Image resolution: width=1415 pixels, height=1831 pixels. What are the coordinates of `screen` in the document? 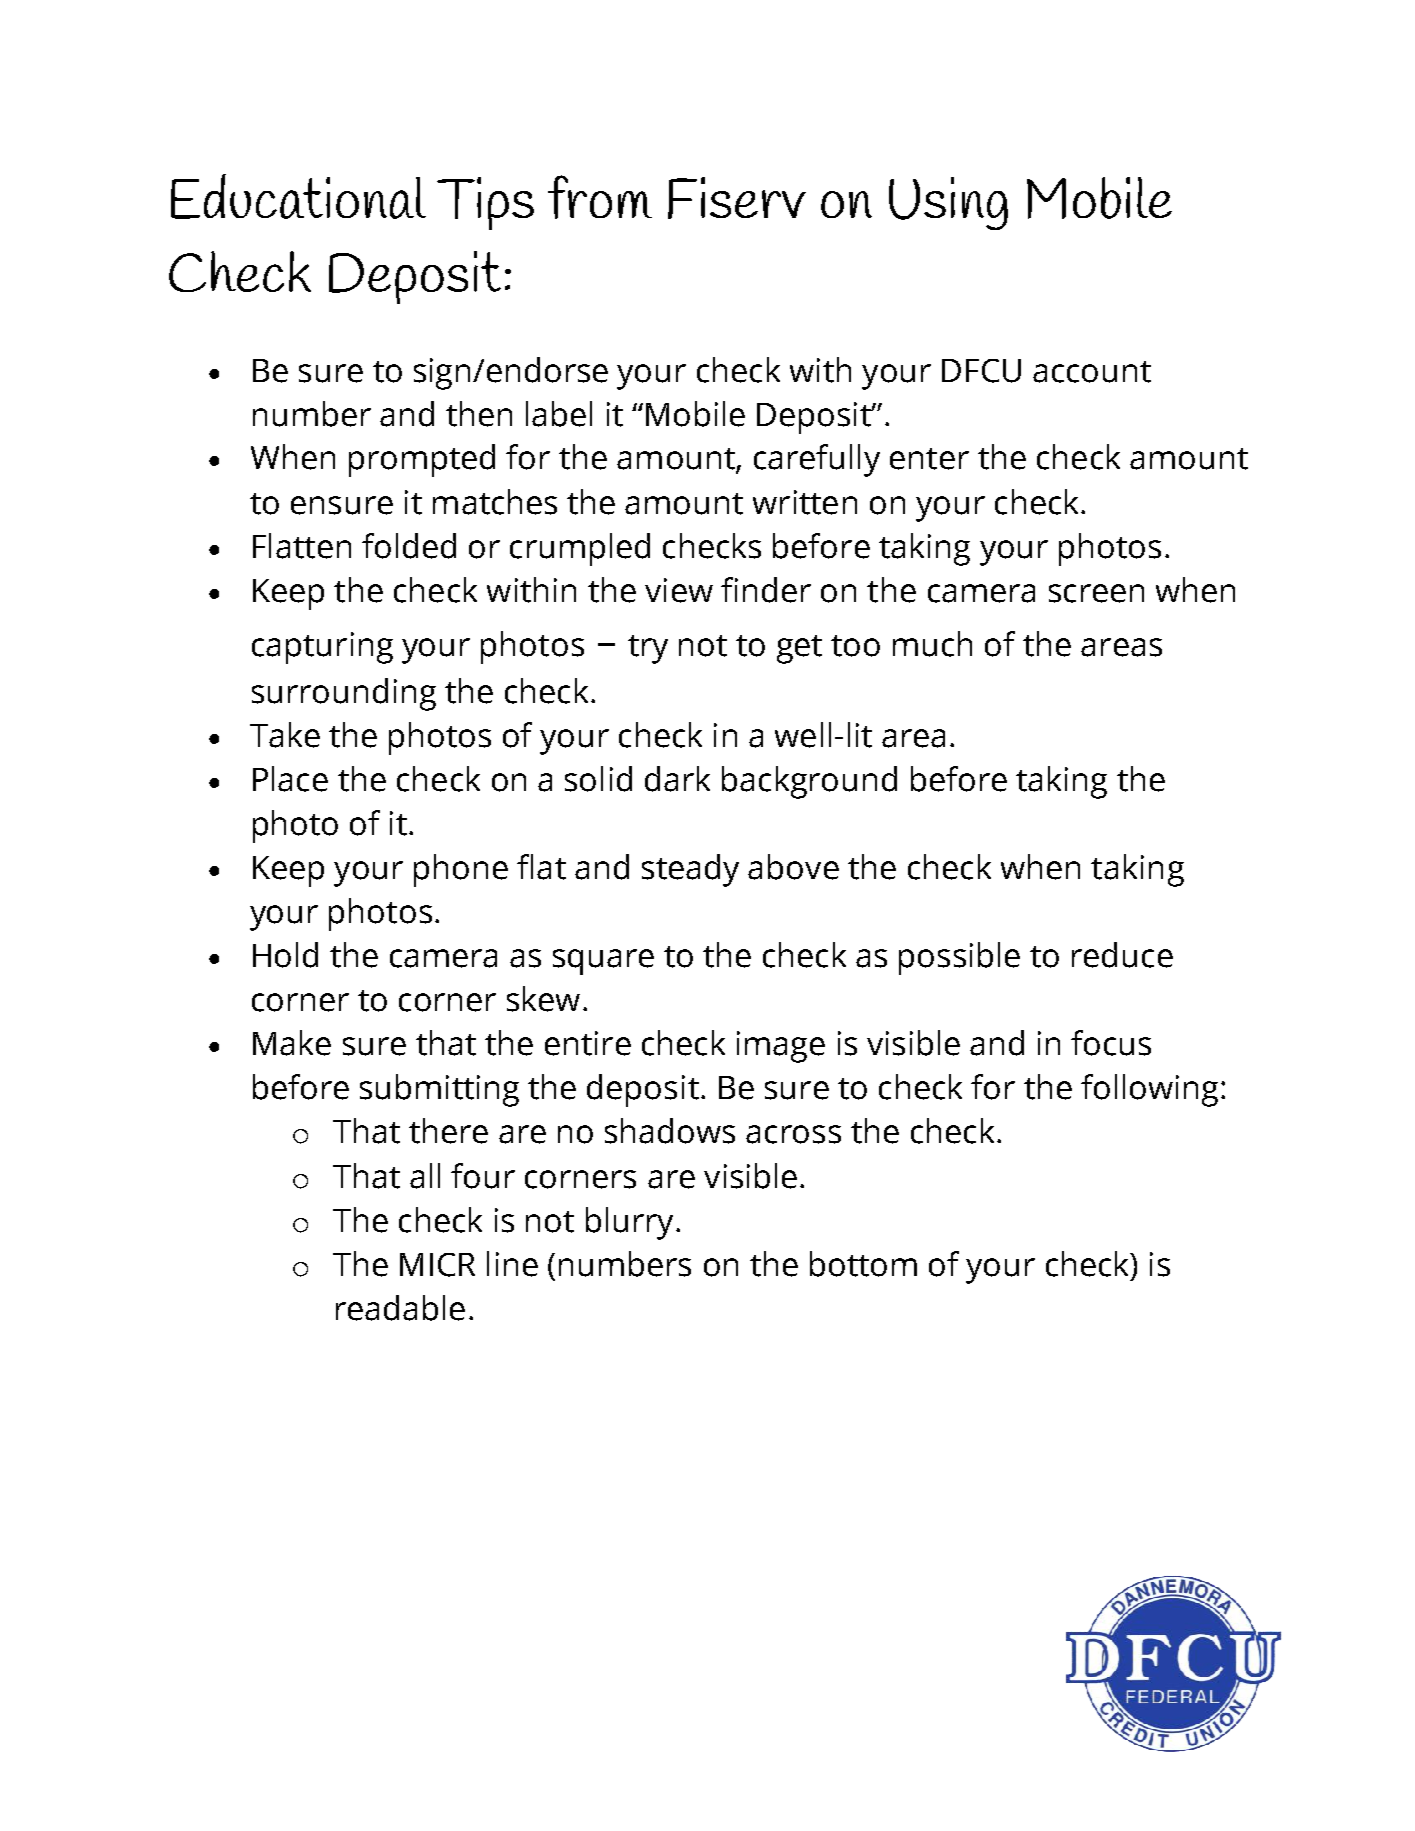 It's located at (1096, 593).
